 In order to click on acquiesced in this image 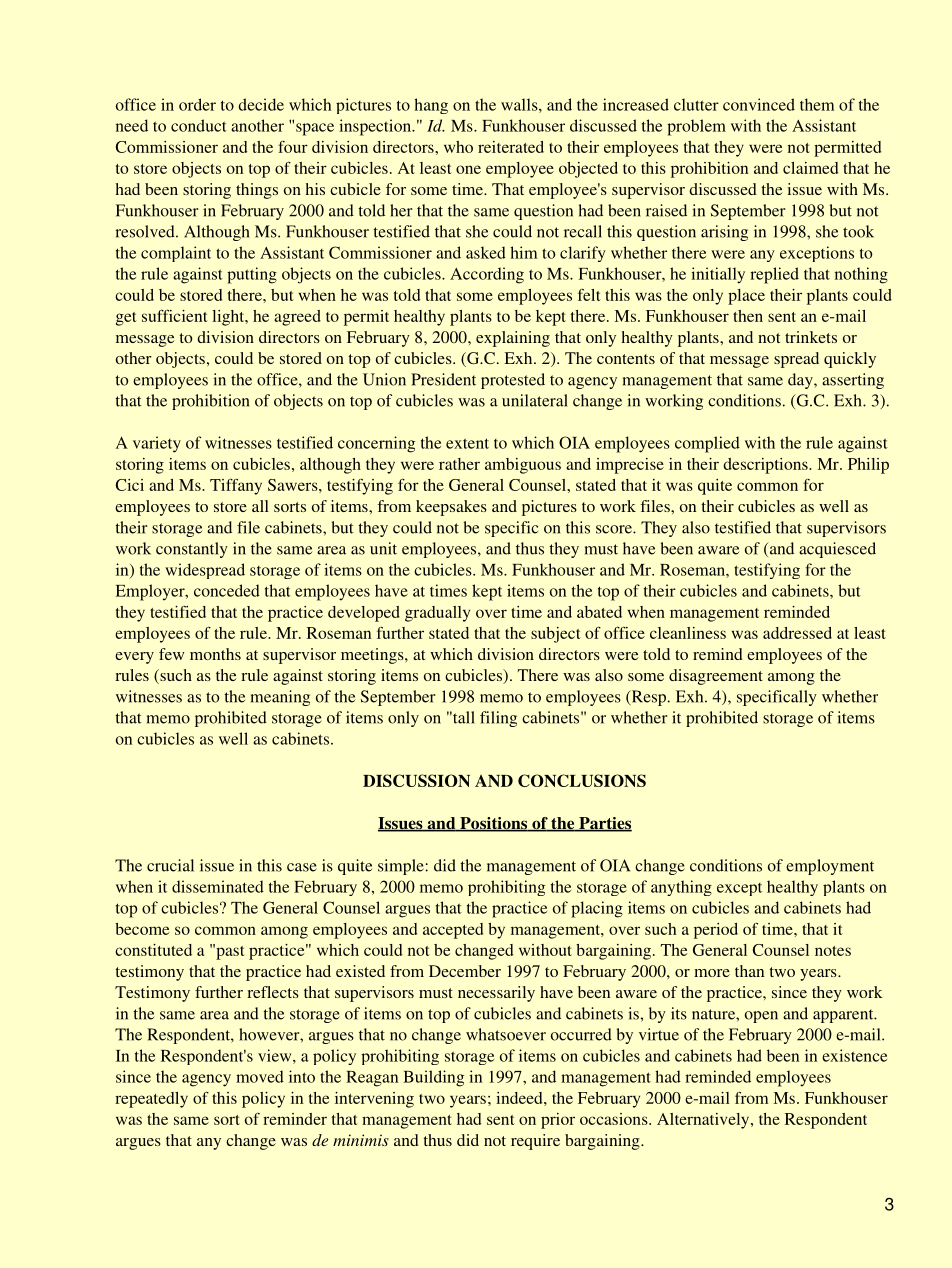, I will do `click(837, 550)`.
